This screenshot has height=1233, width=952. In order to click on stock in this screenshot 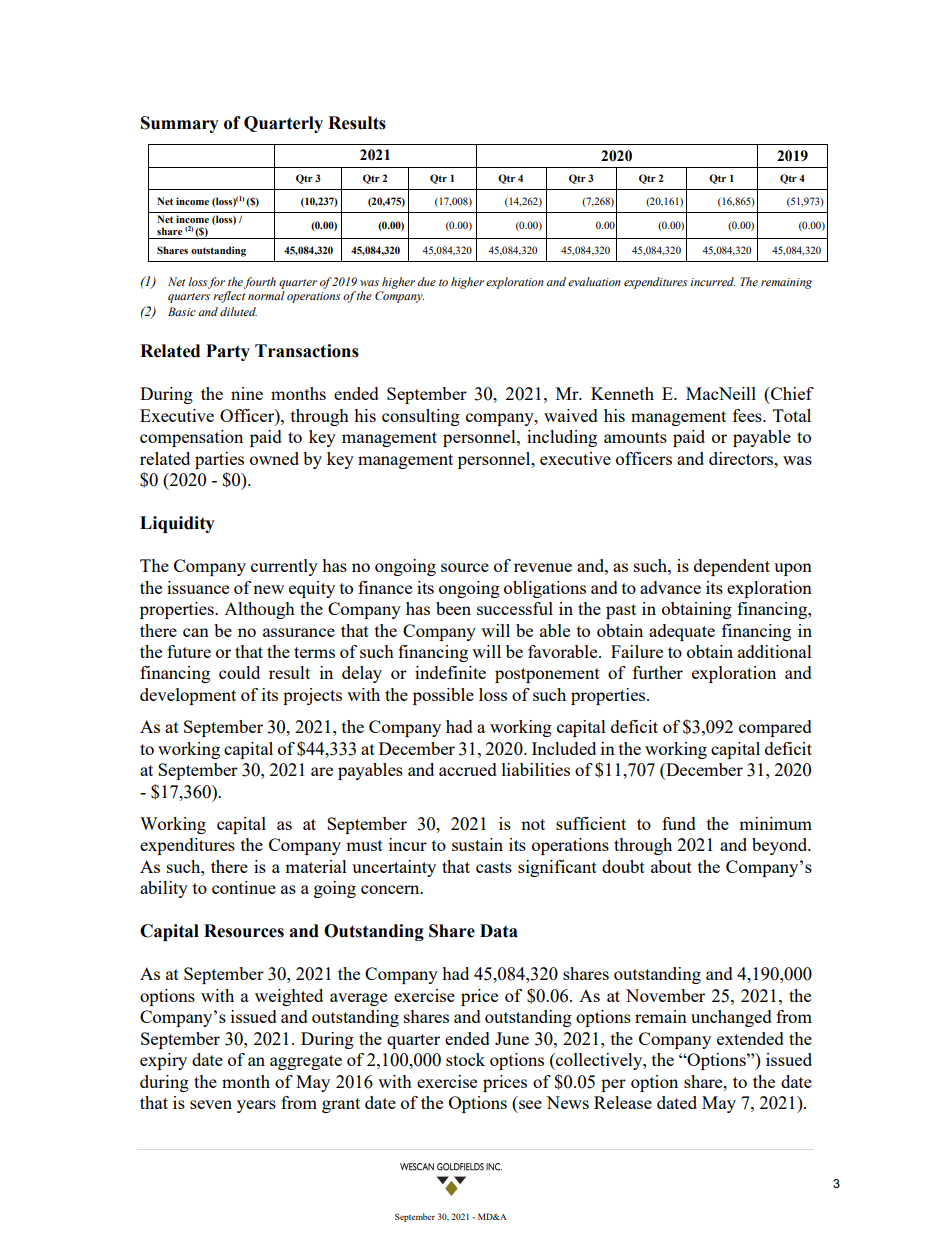, I will do `click(465, 1059)`.
